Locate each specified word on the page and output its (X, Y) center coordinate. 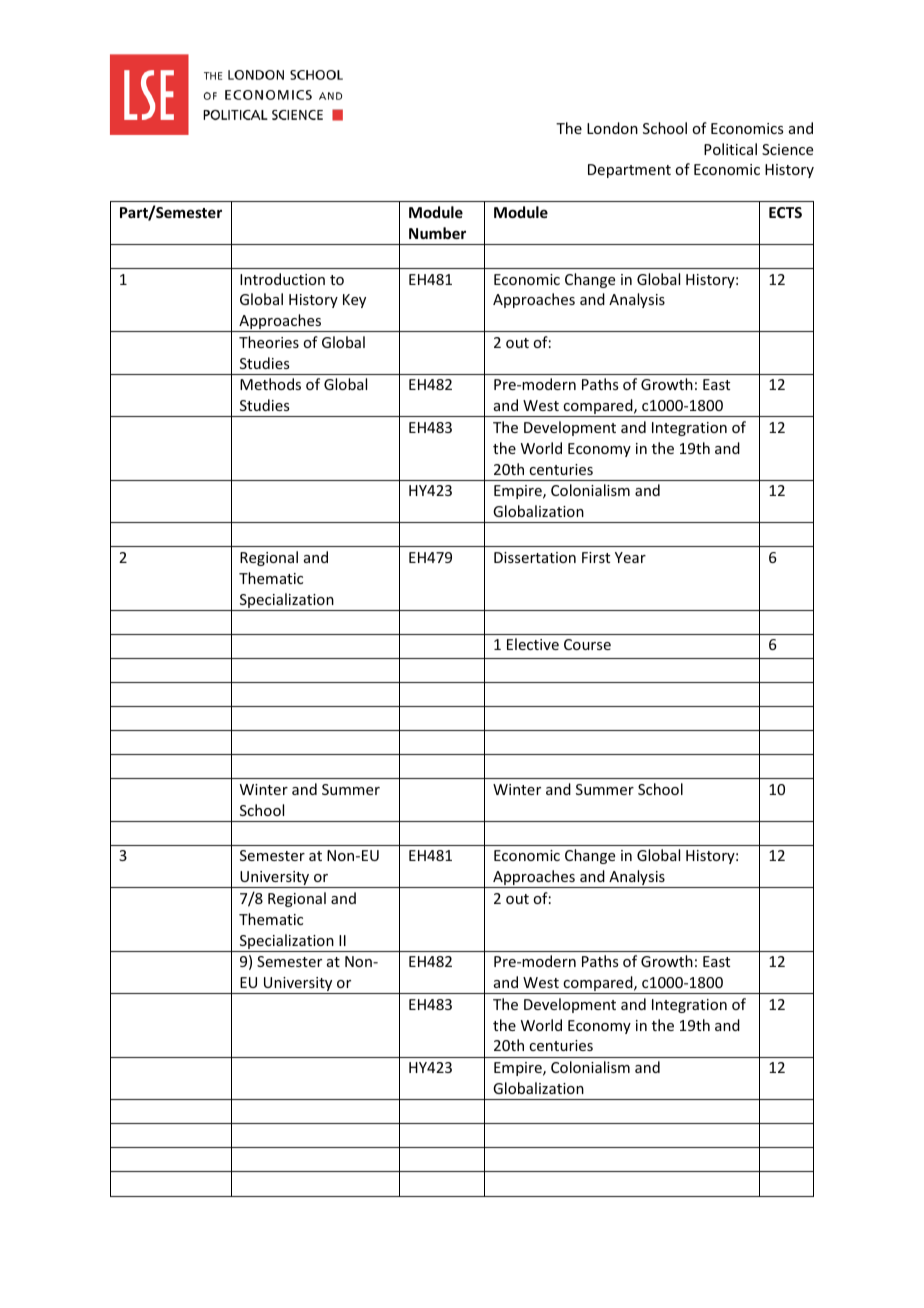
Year (630, 557)
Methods (270, 384)
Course (587, 644)
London (612, 128)
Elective (533, 644)
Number (437, 233)
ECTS (785, 212)
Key (354, 301)
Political (730, 149)
